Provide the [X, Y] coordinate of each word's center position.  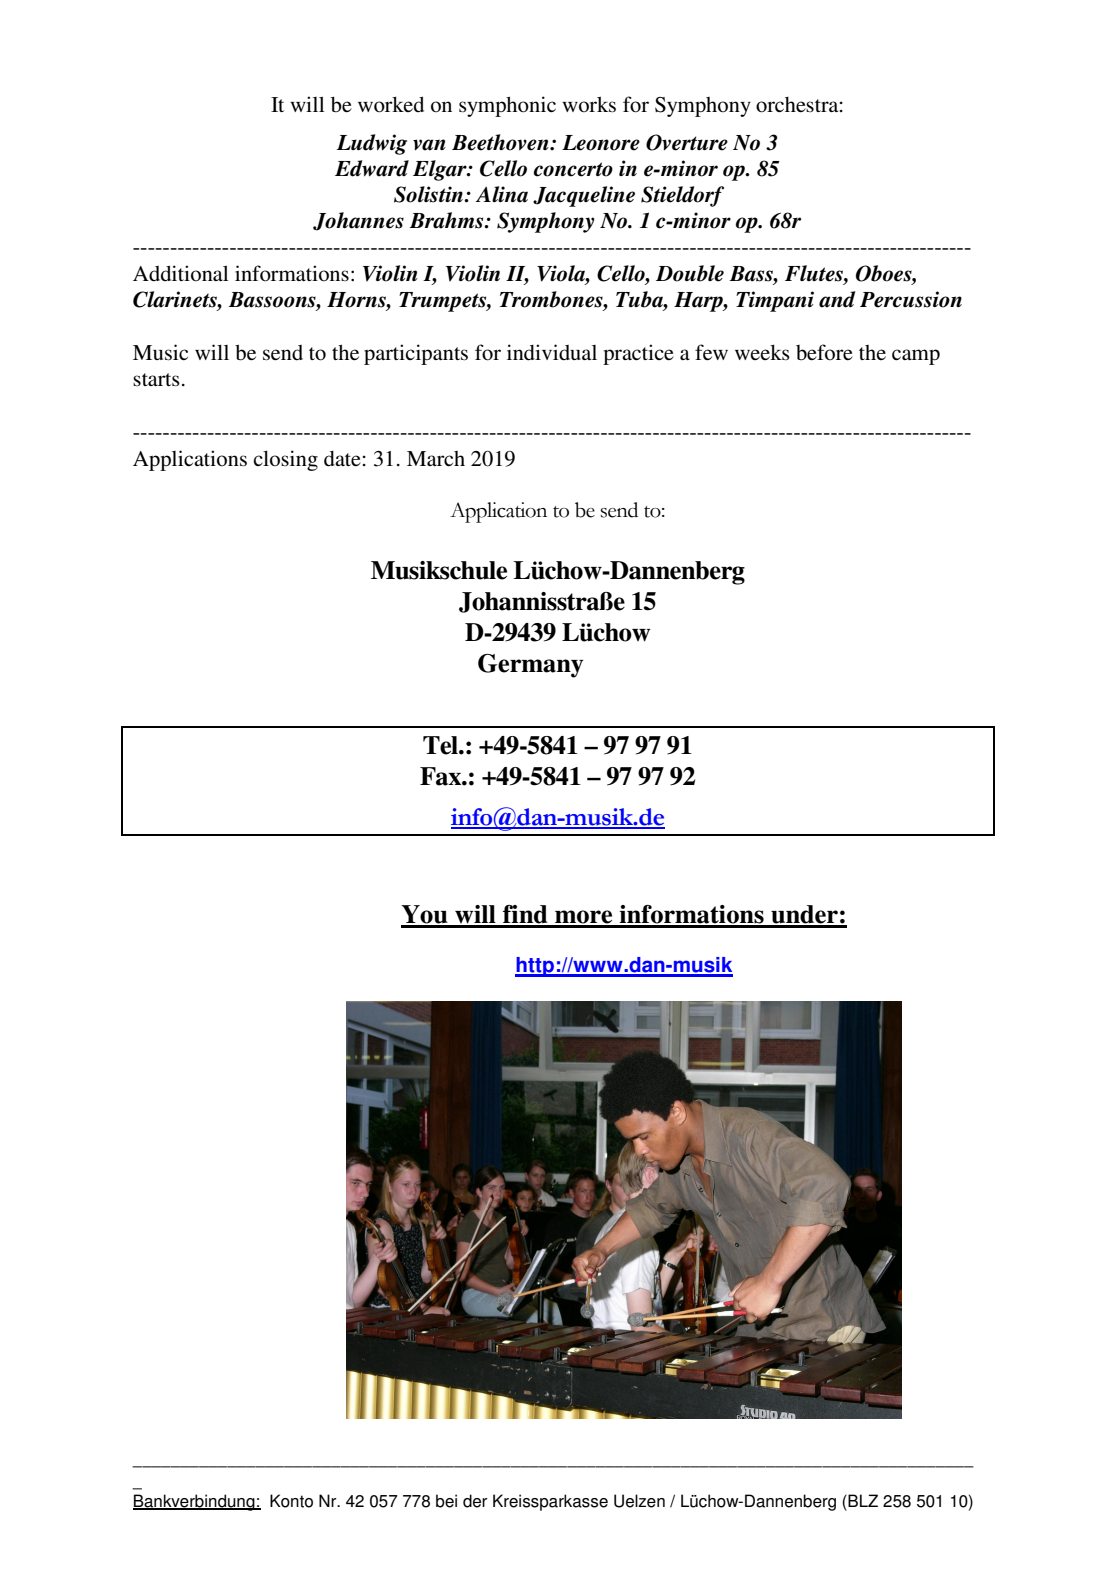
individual [552, 352]
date [342, 459]
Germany [531, 666]
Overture [687, 142]
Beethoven [501, 142]
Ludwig [372, 144]
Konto [291, 1501]
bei [446, 1501]
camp [916, 357]
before [824, 352]
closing [285, 460]
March [436, 458]
